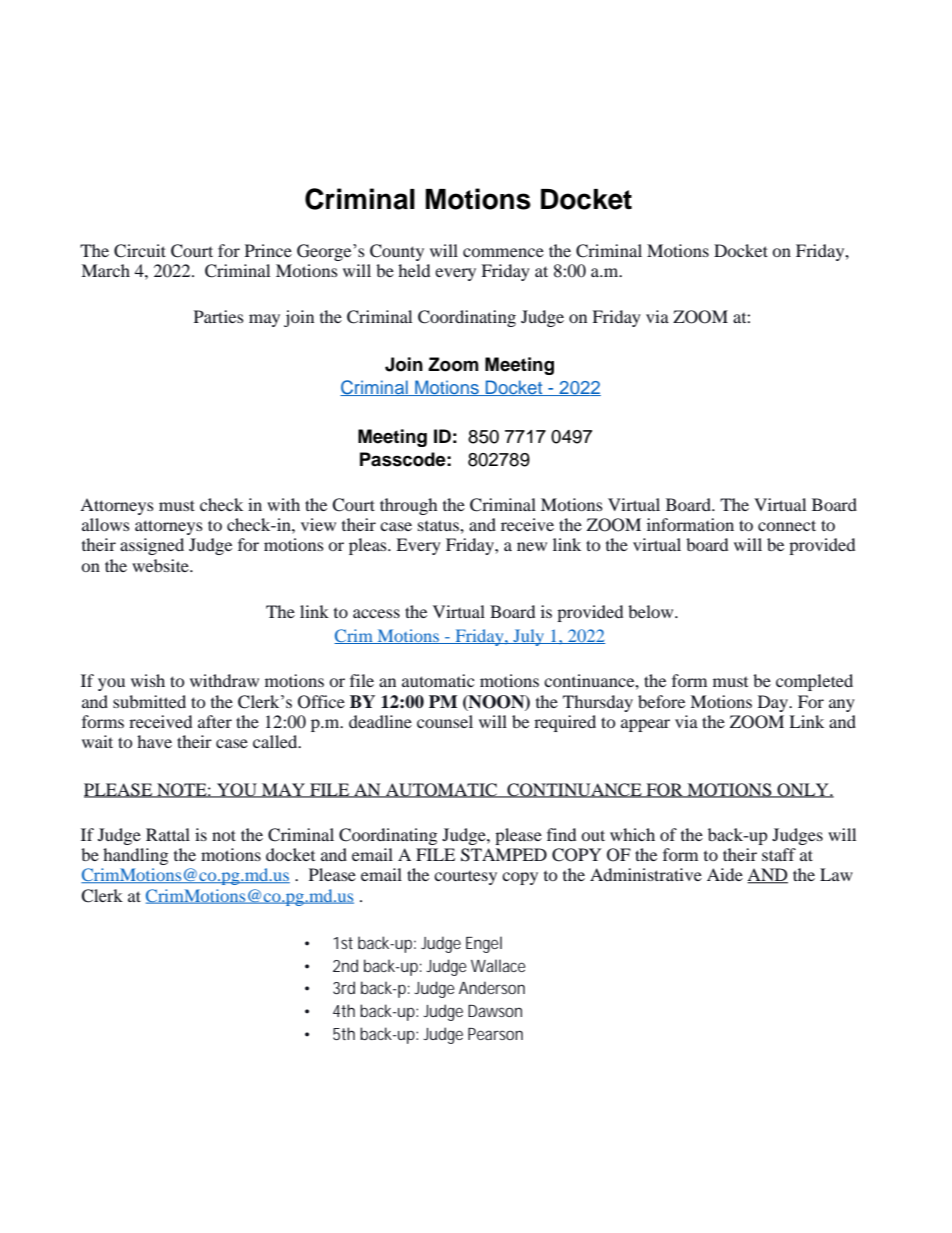 This screenshot has width=952, height=1233. Describe the element at coordinates (842, 705) in the screenshot. I see `any` at that location.
